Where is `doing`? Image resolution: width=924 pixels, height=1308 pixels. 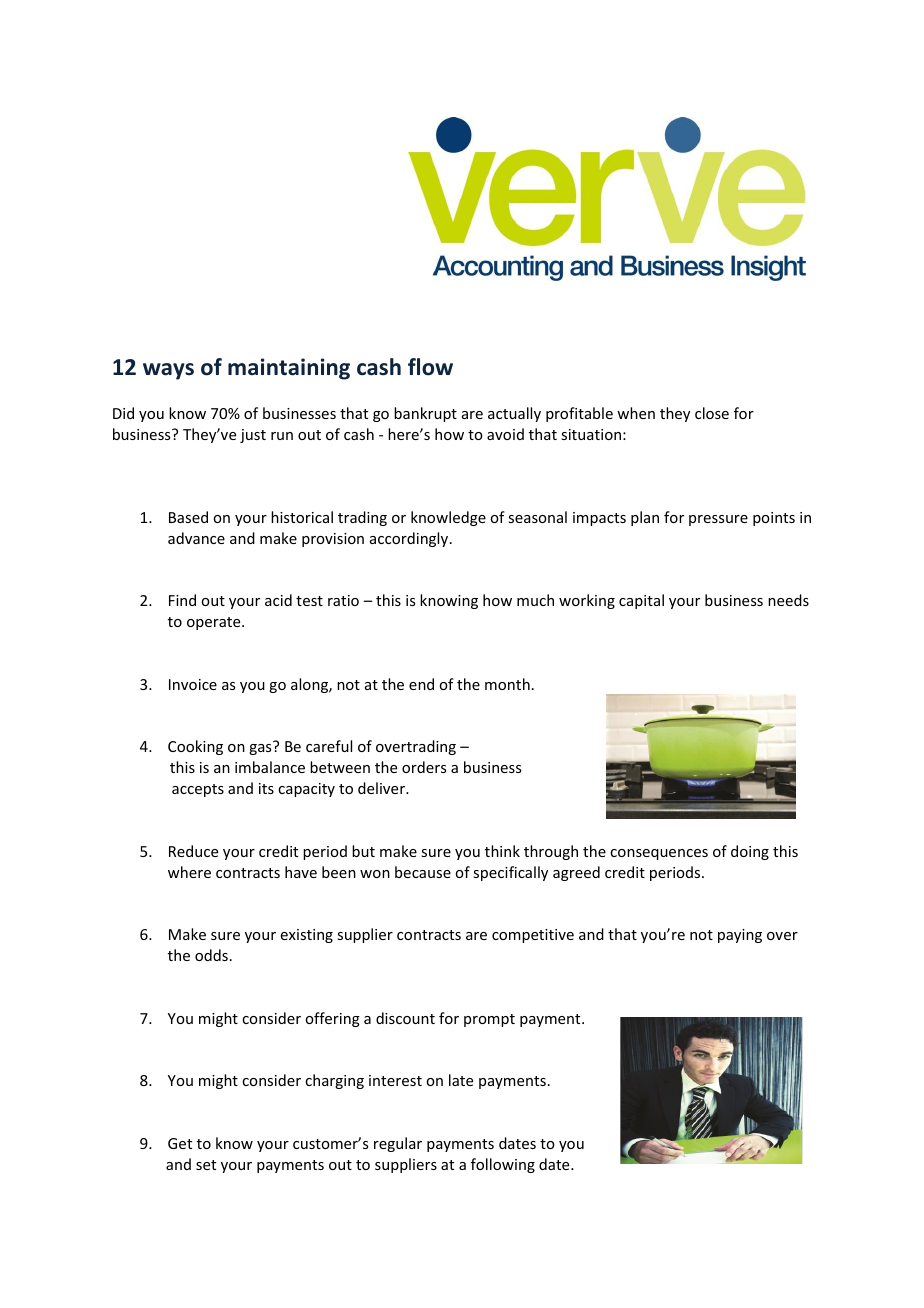 doing is located at coordinates (750, 852).
